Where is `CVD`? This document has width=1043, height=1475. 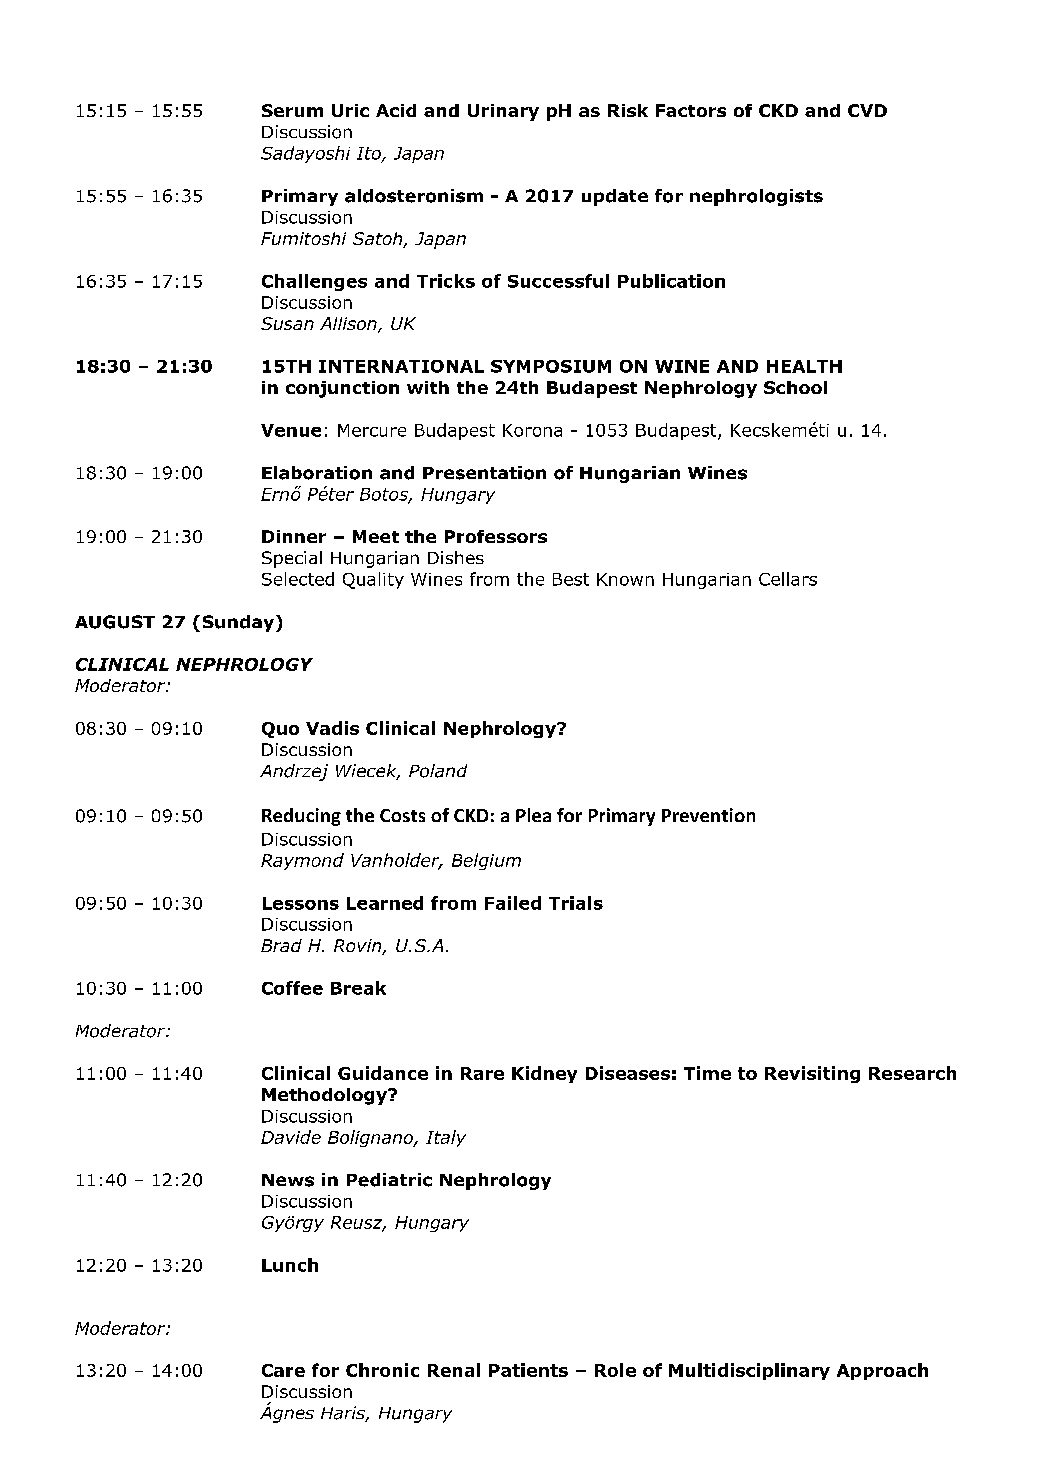 CVD is located at coordinates (867, 110).
